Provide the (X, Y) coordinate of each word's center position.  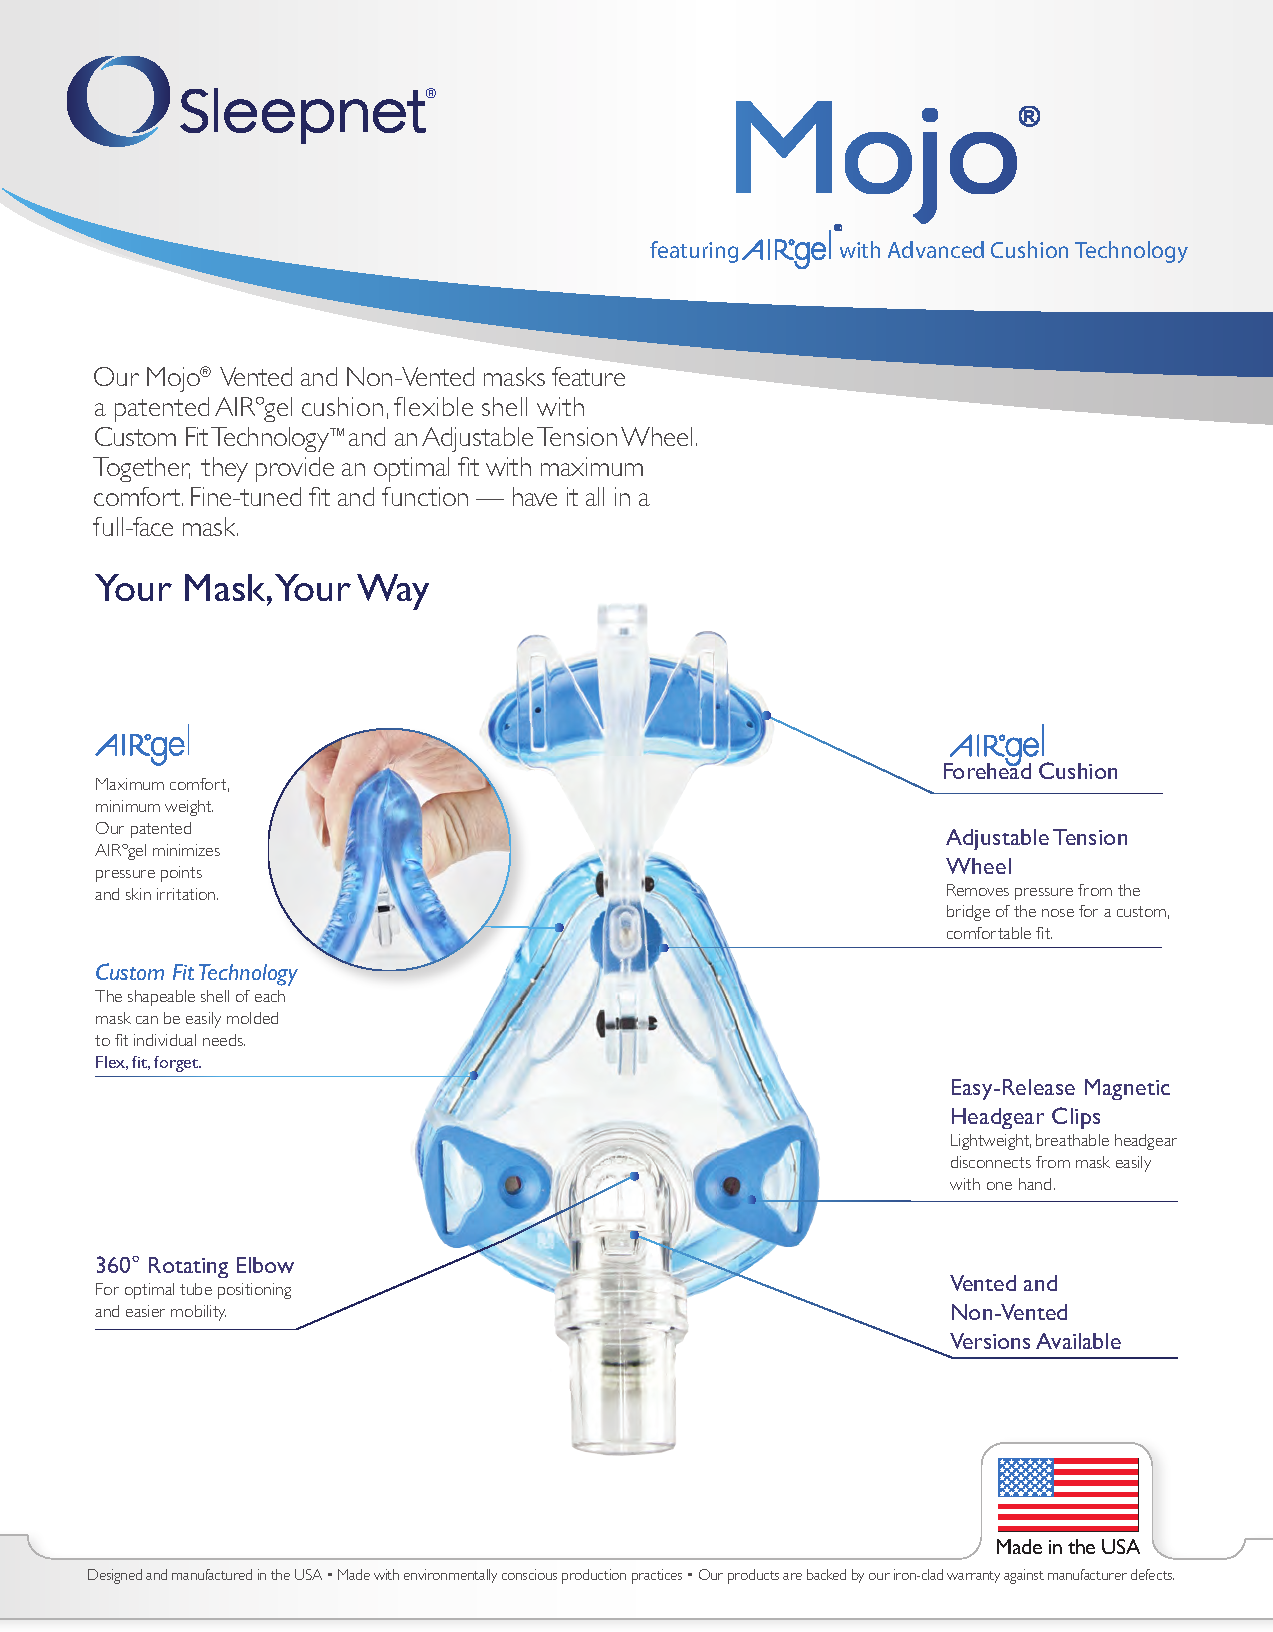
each (270, 996)
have (535, 496)
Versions (990, 1341)
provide (295, 469)
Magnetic (1127, 1089)
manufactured (212, 1574)
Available (1078, 1341)
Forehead (987, 770)
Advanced (936, 249)
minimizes (186, 850)
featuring (694, 252)
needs (224, 1040)
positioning (254, 1291)
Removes (978, 890)
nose (1058, 913)
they (224, 469)
